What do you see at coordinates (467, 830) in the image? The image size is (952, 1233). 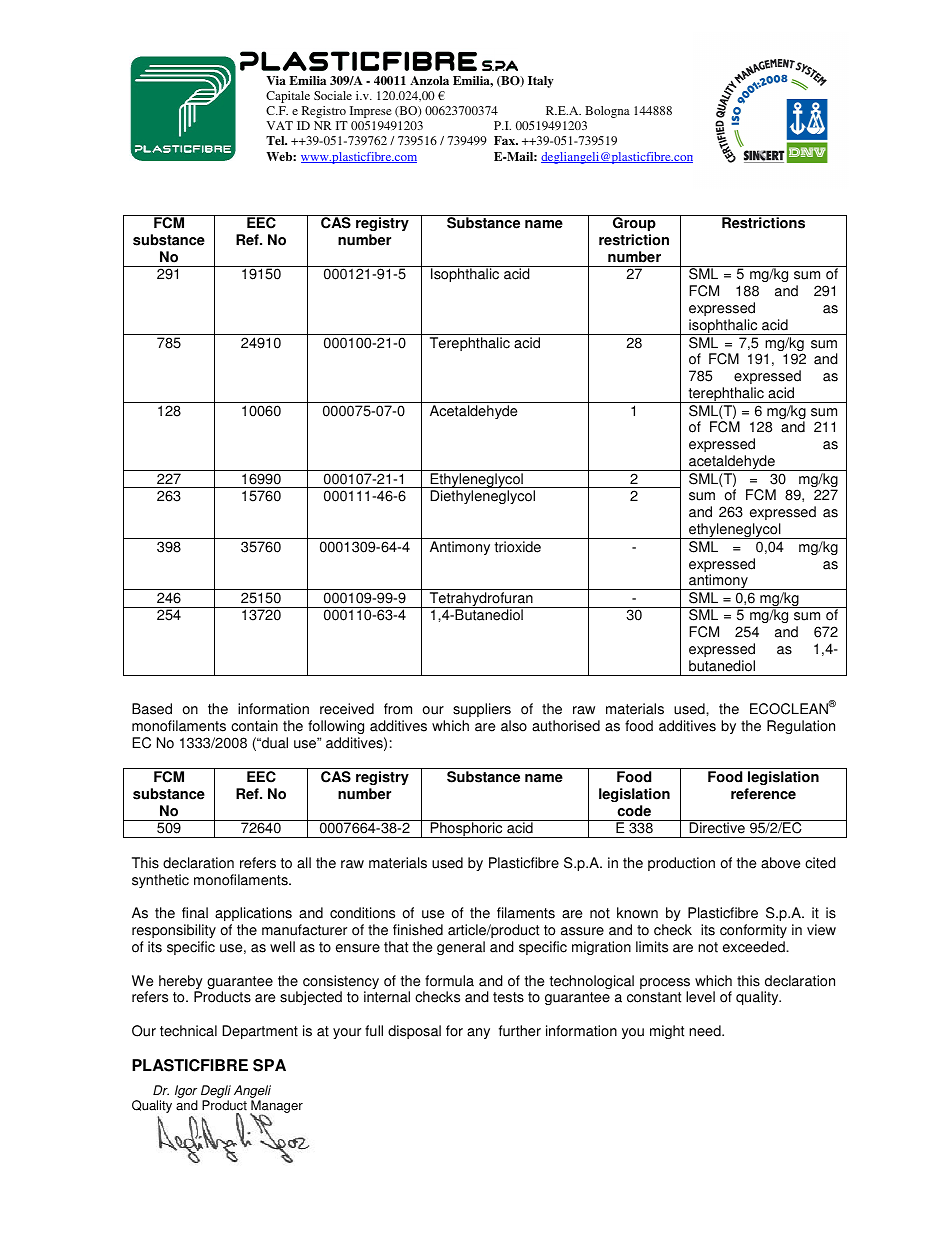 I see `Phosphoric` at bounding box center [467, 830].
